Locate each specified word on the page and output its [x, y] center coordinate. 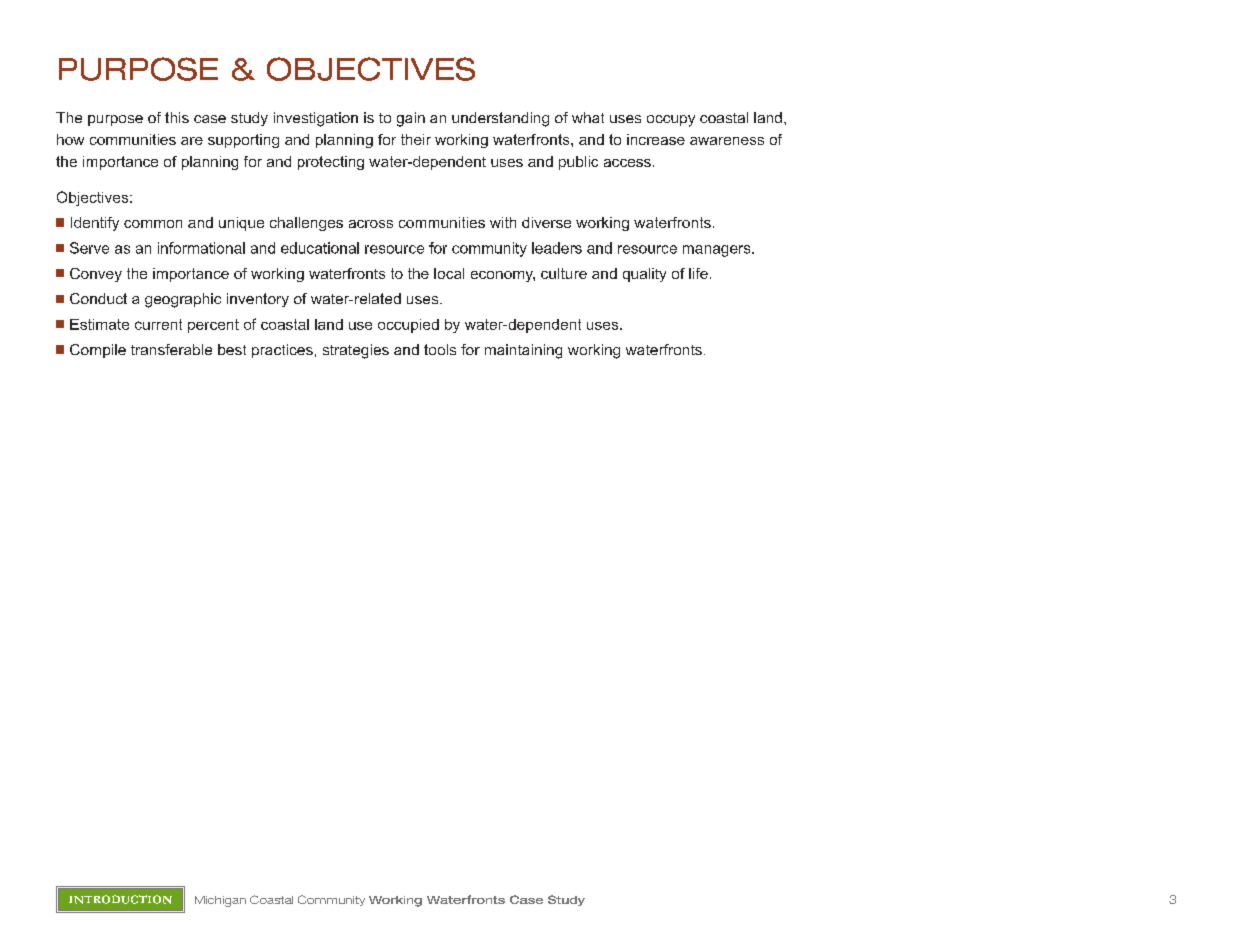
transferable [171, 349]
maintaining [523, 351]
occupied [408, 326]
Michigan [220, 901]
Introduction [120, 899]
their [416, 139]
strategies [356, 351]
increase [656, 139]
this [177, 117]
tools [440, 349]
